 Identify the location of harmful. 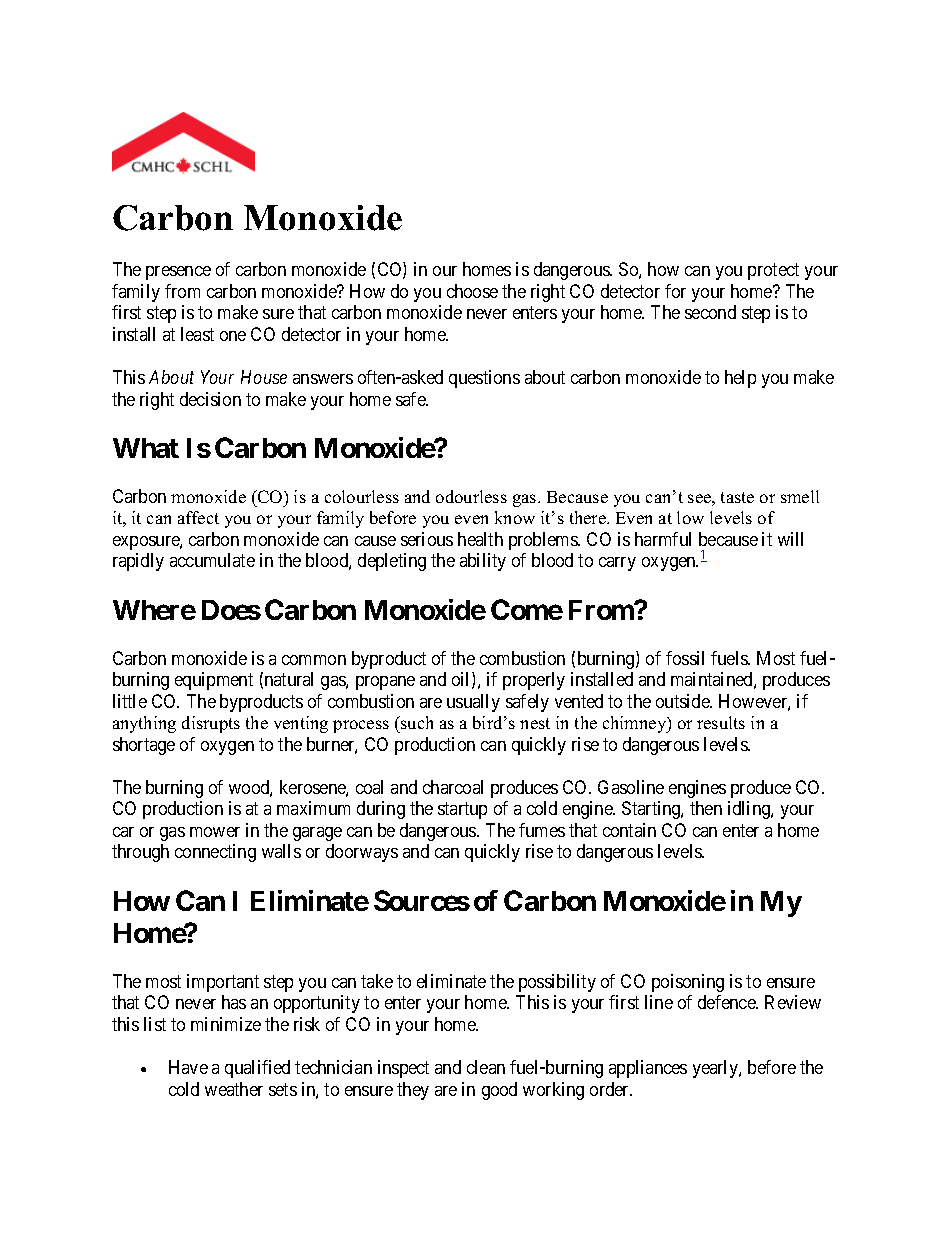
(663, 539).
